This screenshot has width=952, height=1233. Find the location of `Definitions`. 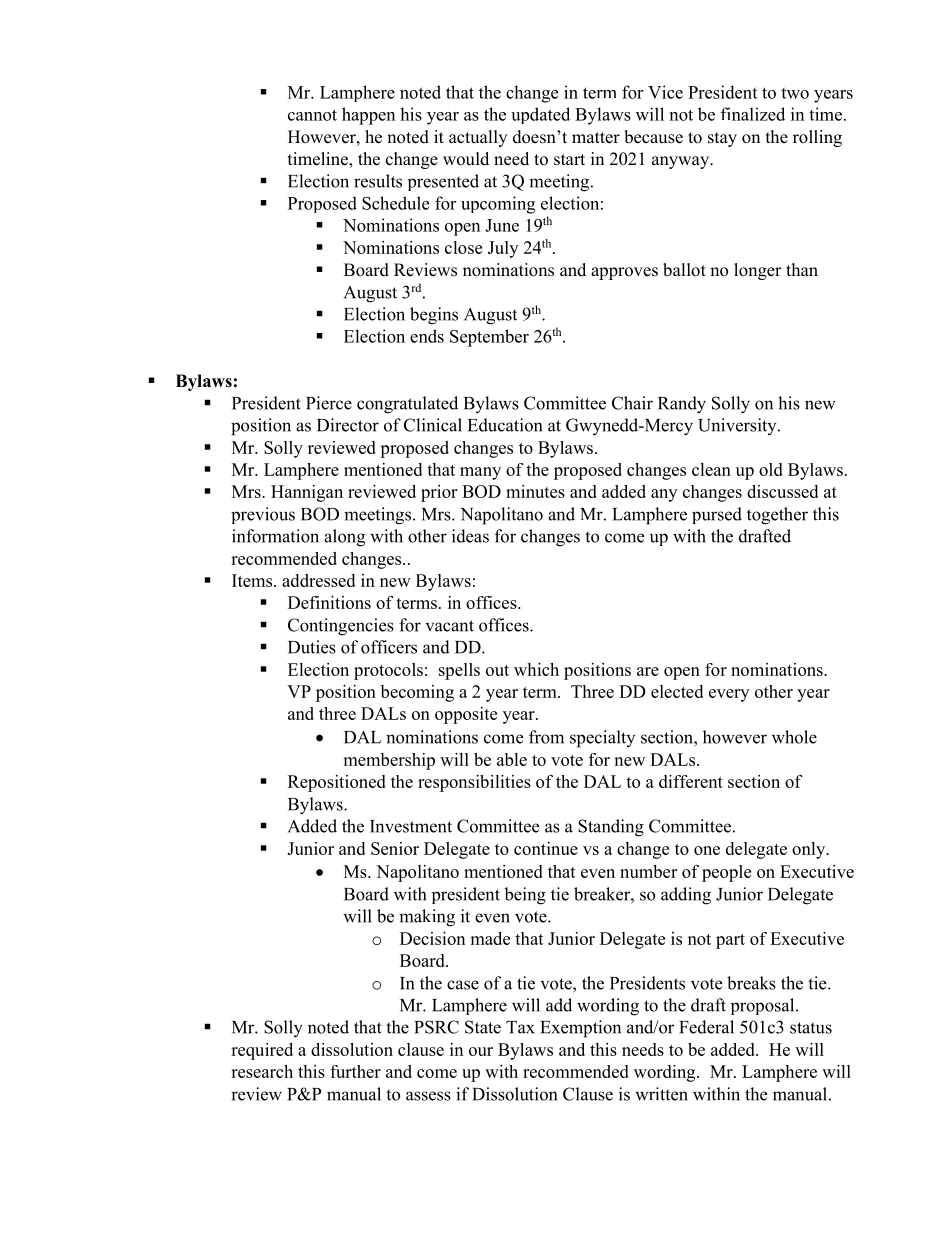

Definitions is located at coordinates (329, 602).
